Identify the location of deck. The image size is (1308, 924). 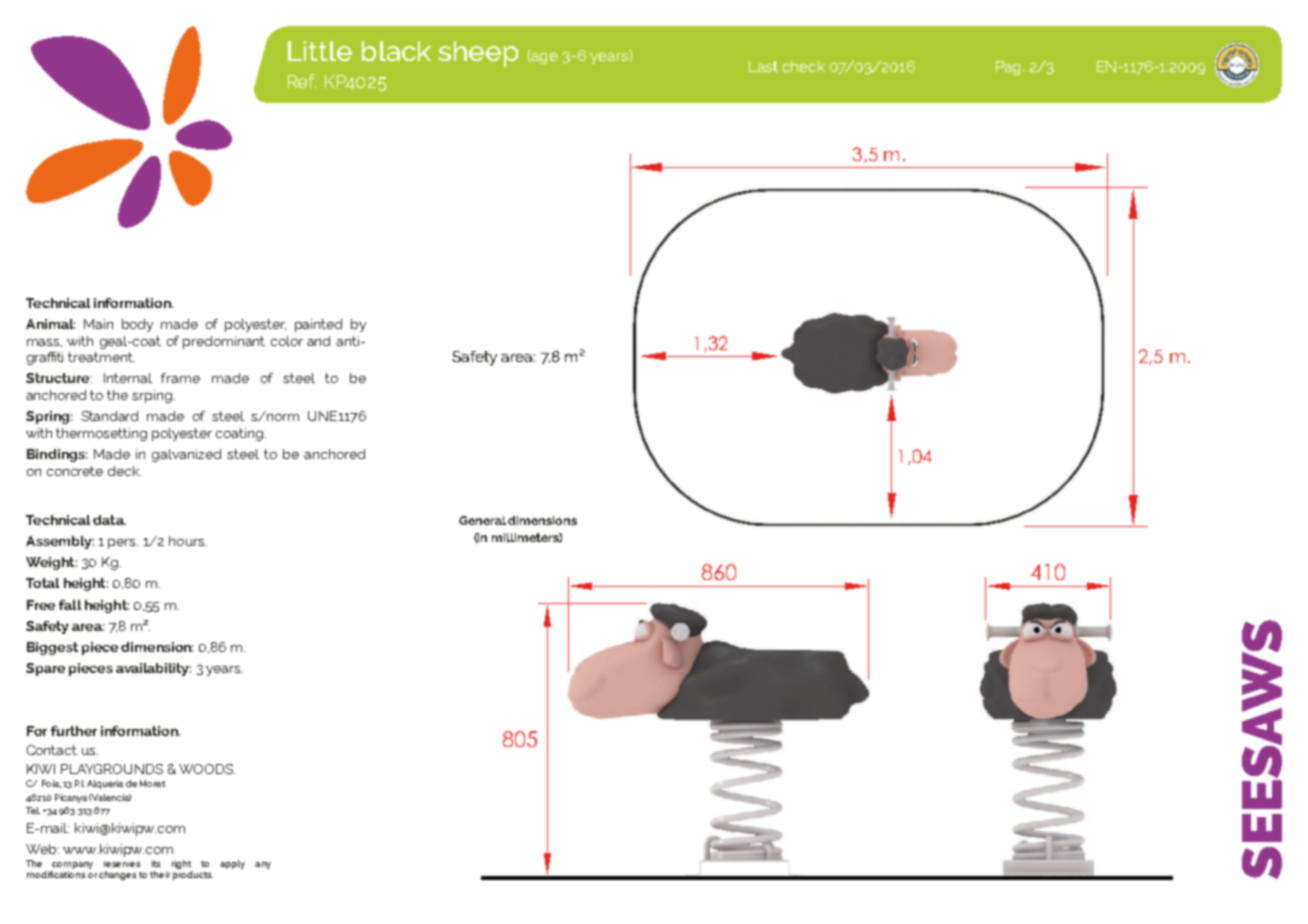
(124, 471).
